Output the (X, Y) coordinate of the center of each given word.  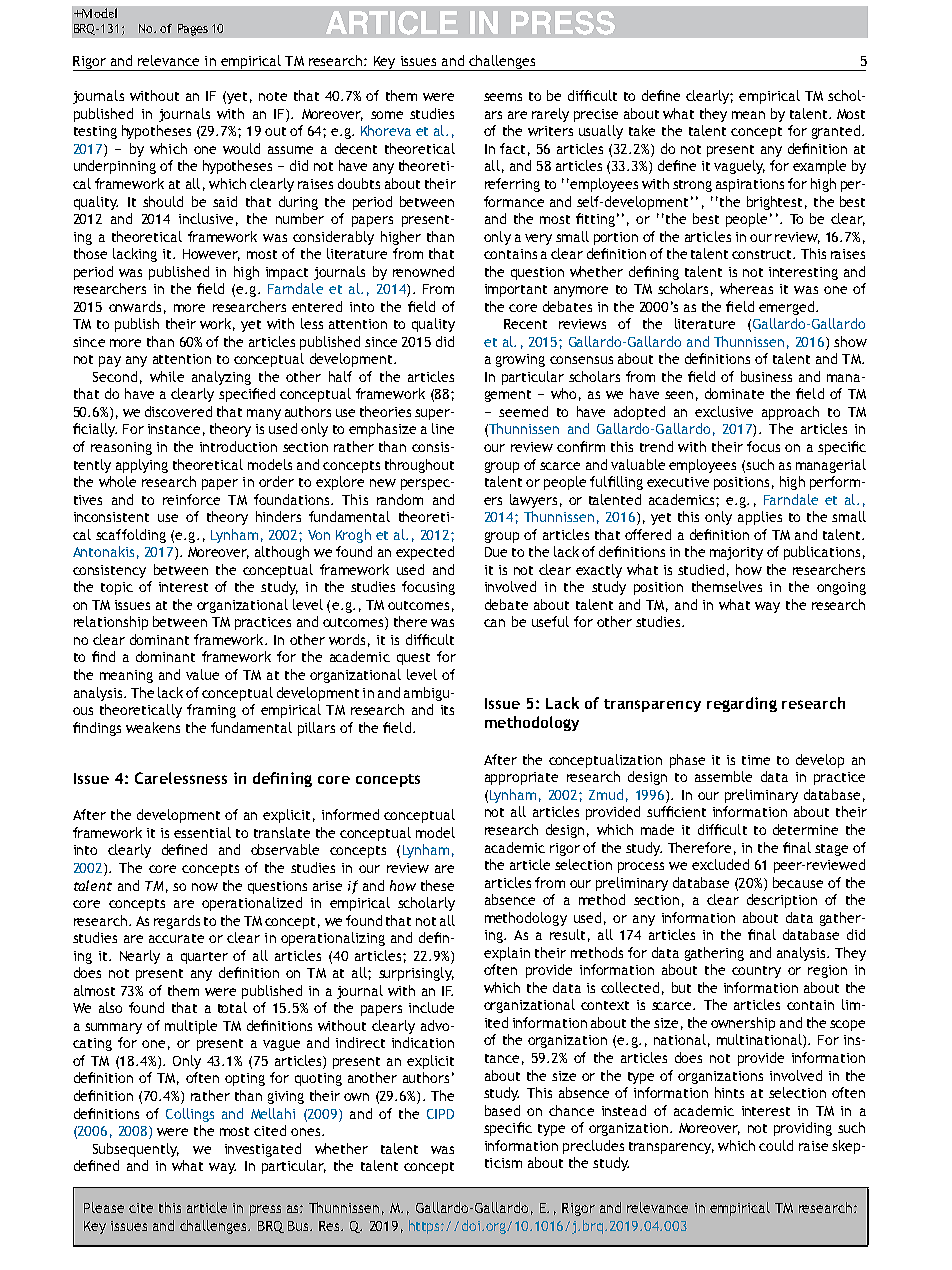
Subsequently (136, 1150)
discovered (178, 411)
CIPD (440, 1114)
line (443, 428)
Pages (193, 30)
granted (836, 132)
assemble (723, 776)
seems (503, 97)
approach (790, 413)
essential (202, 832)
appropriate (521, 778)
